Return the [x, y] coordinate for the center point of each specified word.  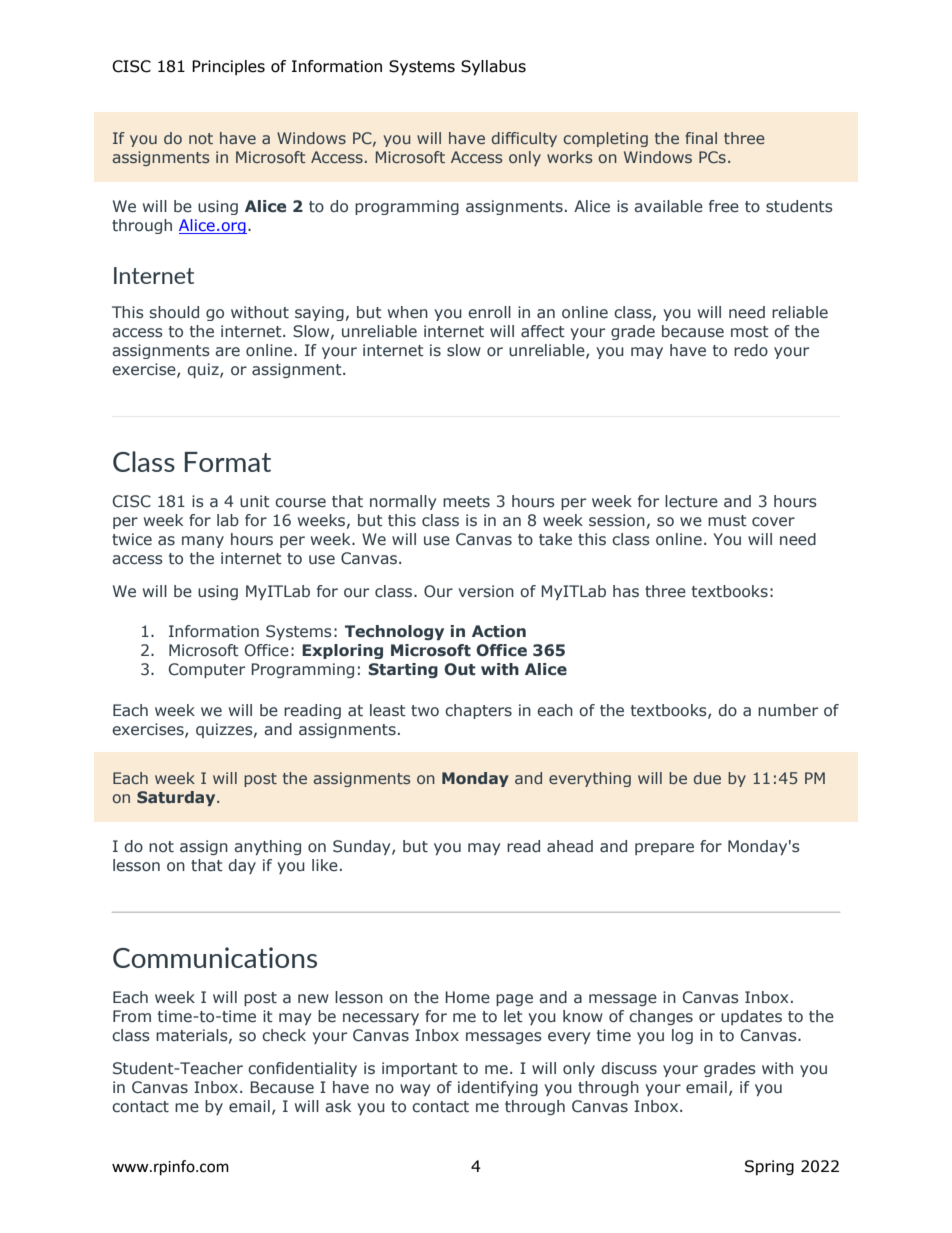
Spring [769, 1167]
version [486, 591]
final [701, 138]
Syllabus [493, 68]
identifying [498, 1088]
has [626, 591]
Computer [207, 670]
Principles [228, 67]
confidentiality [302, 1069]
